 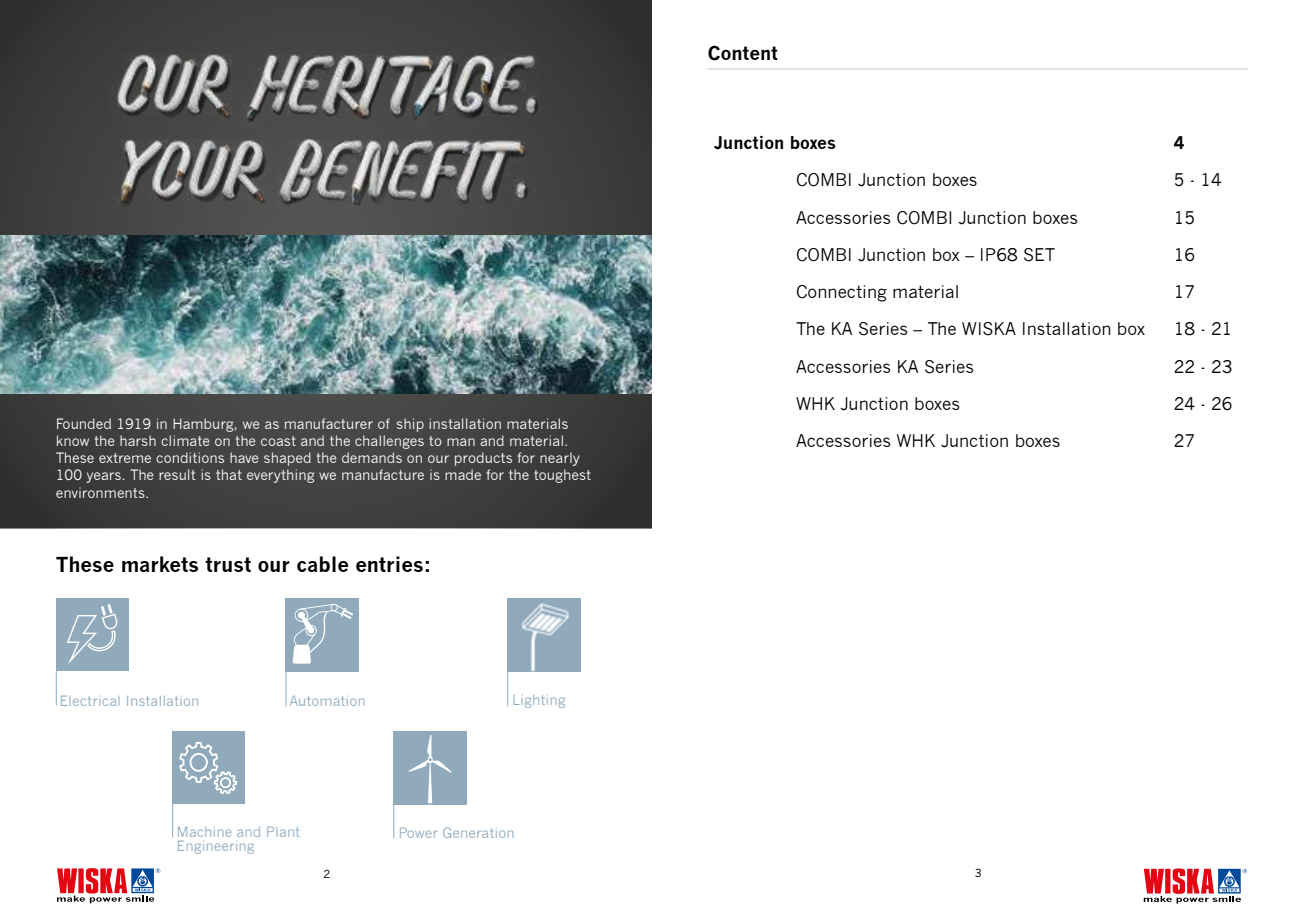 What do you see at coordinates (410, 425) in the image?
I see `ship` at bounding box center [410, 425].
